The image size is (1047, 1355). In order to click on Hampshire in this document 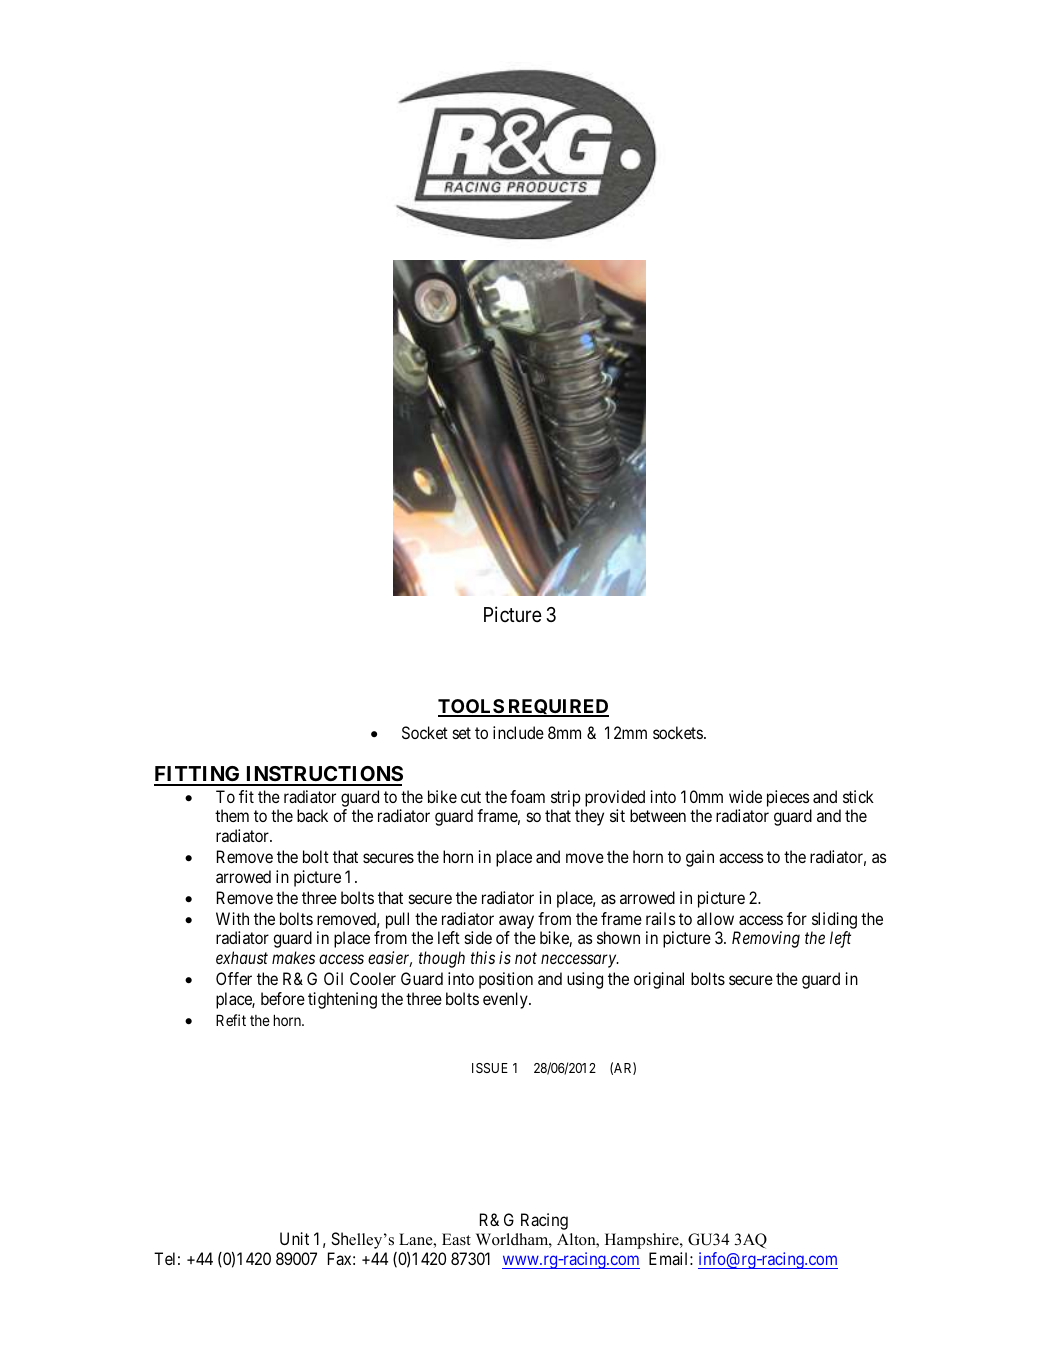, I will do `click(643, 1241)`.
